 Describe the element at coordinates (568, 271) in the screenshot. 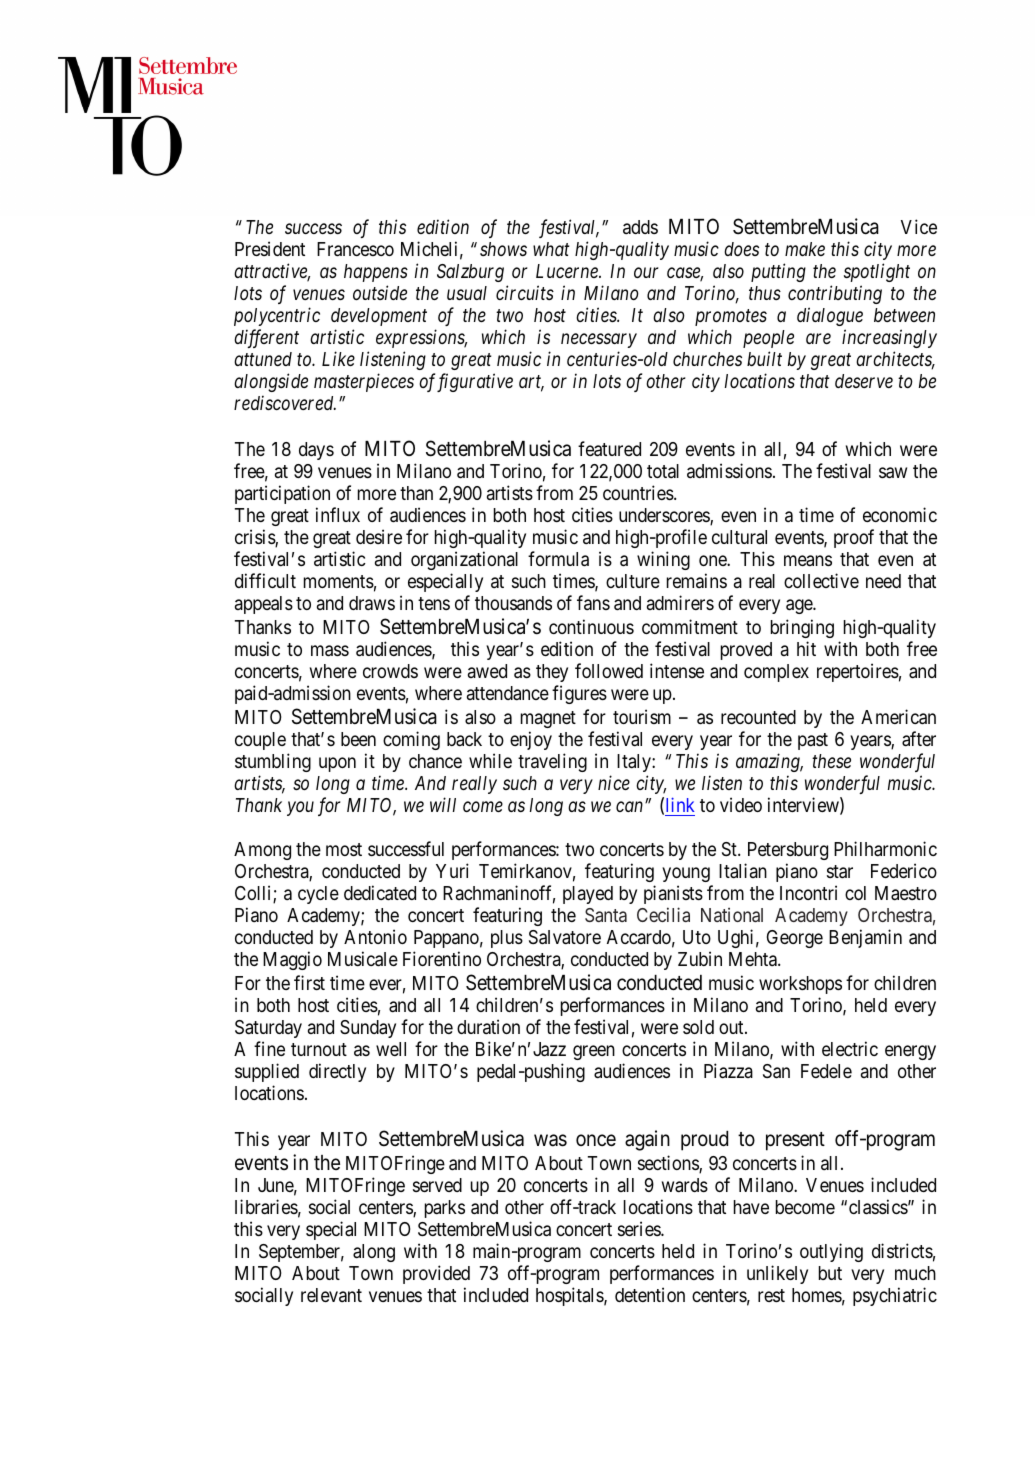

I see `Lucerne` at that location.
